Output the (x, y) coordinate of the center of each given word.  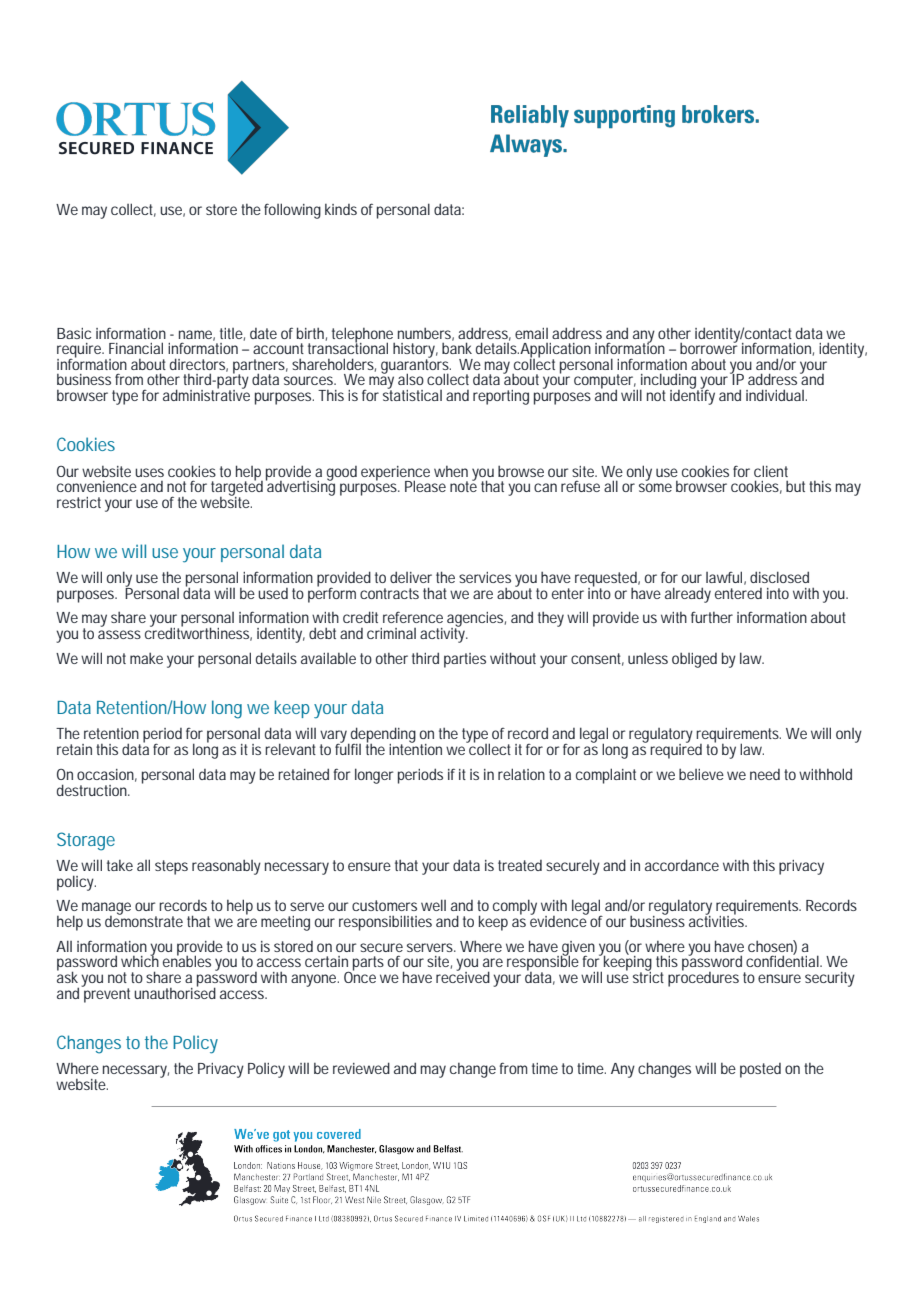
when (451, 471)
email (531, 333)
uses (149, 472)
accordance (682, 865)
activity (444, 634)
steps (171, 867)
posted (760, 1070)
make (146, 658)
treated (520, 865)
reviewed (361, 1068)
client (771, 471)
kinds (341, 209)
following (292, 211)
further (712, 617)
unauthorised (175, 992)
